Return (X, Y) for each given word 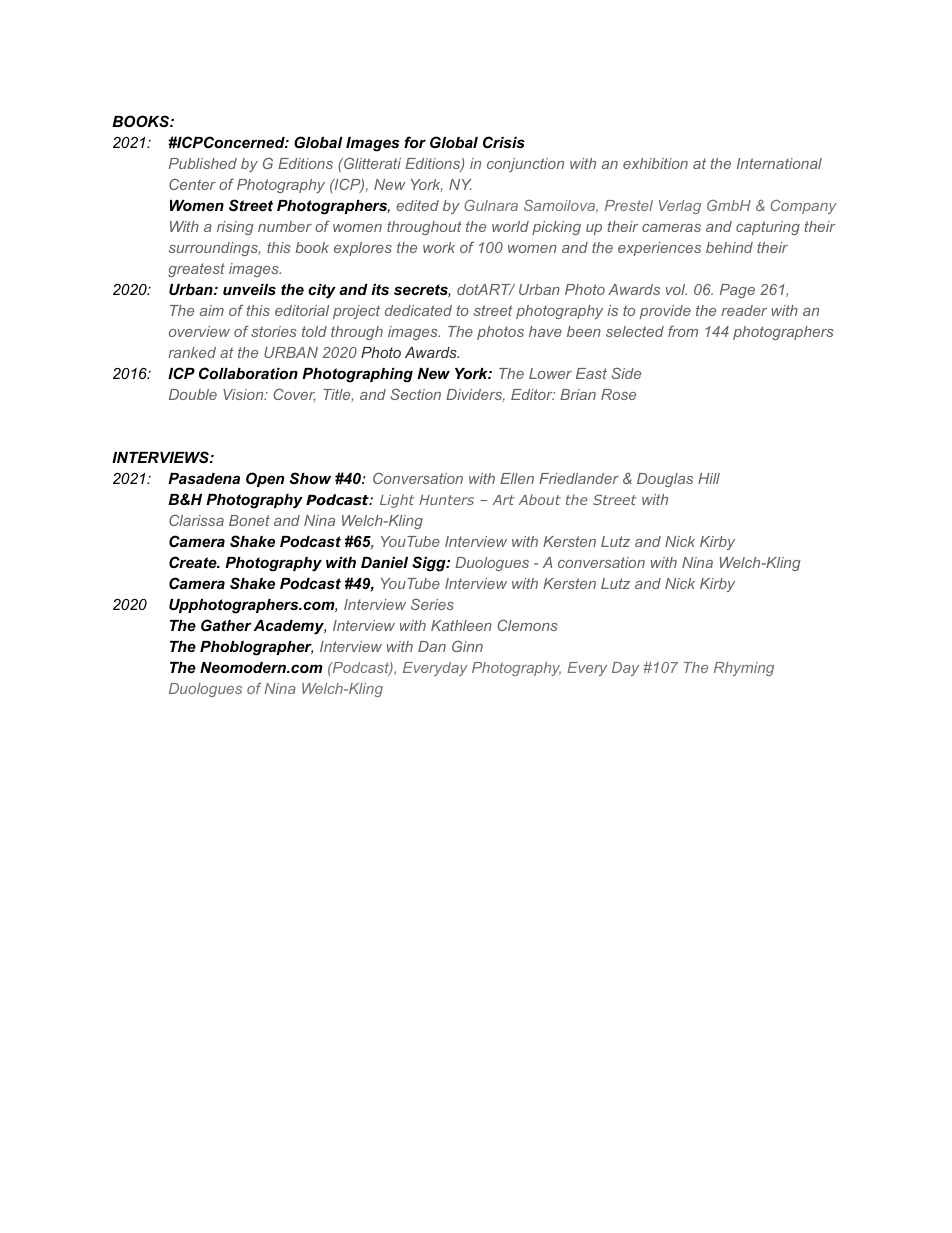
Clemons (527, 625)
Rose (618, 394)
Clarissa (196, 520)
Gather (226, 625)
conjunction (525, 165)
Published (203, 163)
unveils (249, 289)
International (779, 163)
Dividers (475, 395)
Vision (244, 394)
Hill (709, 478)
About (540, 499)
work (439, 247)
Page (737, 291)
